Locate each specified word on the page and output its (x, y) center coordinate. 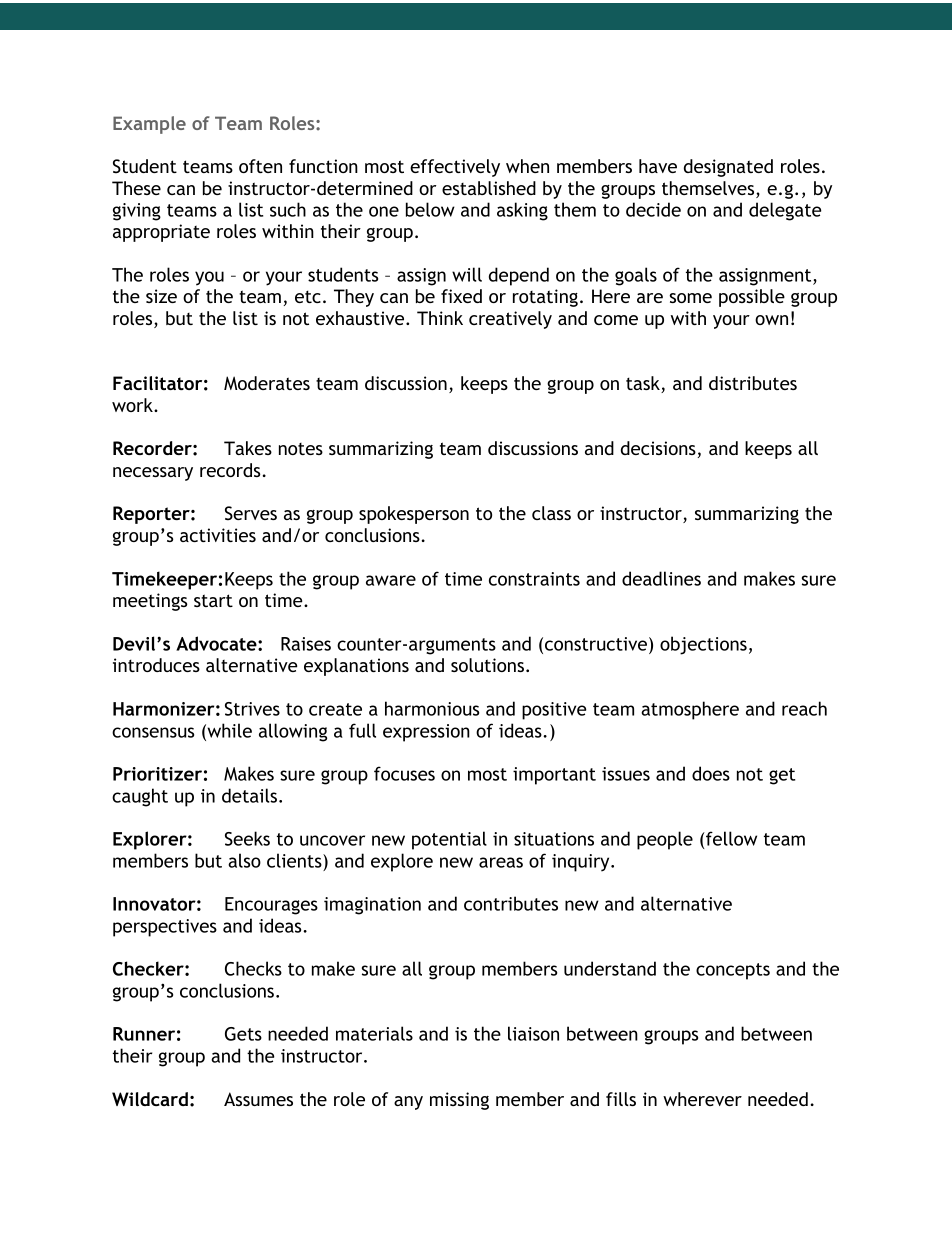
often (260, 166)
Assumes (258, 1099)
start (213, 600)
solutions (487, 665)
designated (728, 168)
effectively (455, 168)
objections (703, 645)
